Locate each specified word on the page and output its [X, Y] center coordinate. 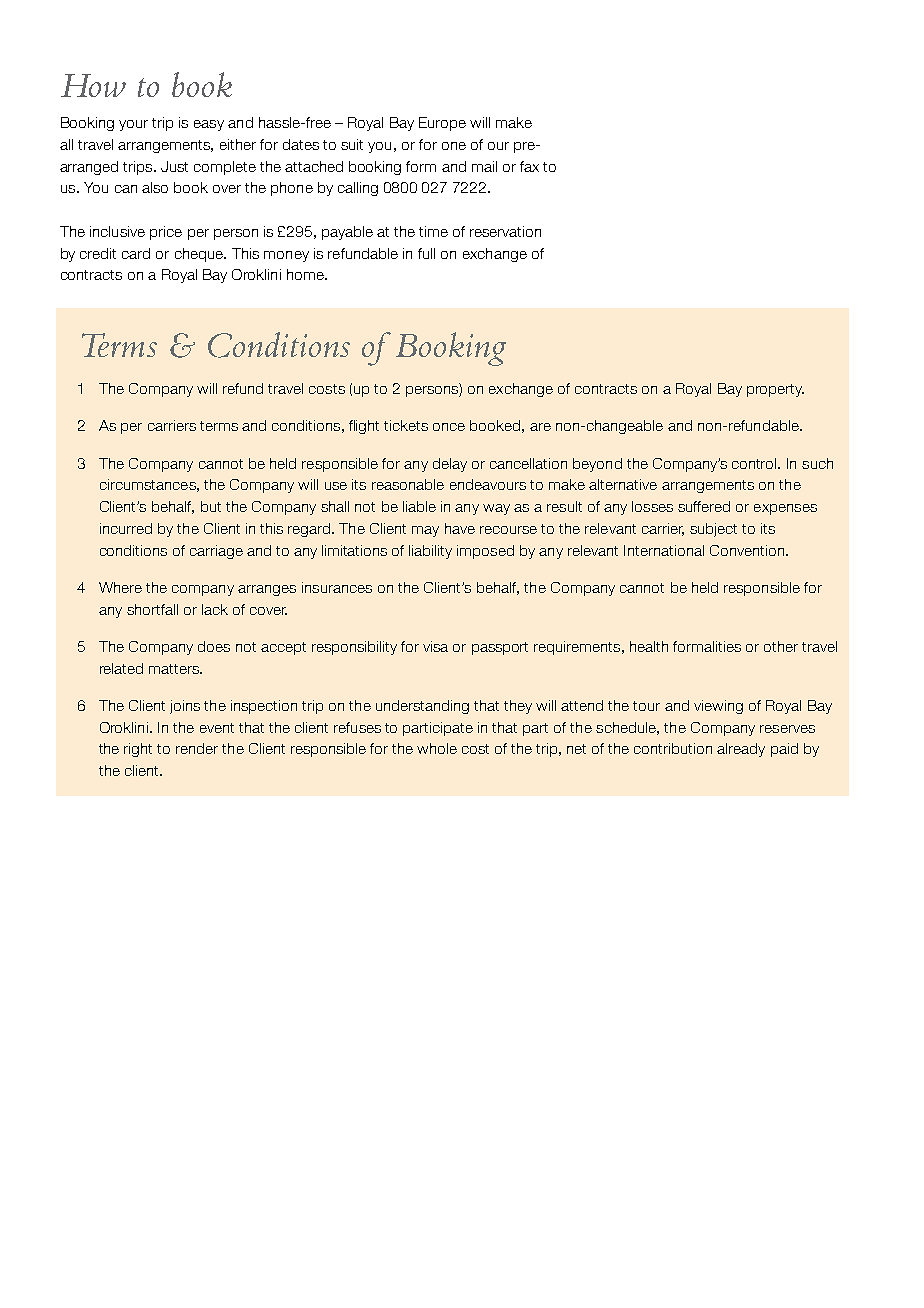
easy [209, 125]
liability [430, 552]
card [136, 253]
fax [529, 166]
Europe [442, 124]
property [775, 390]
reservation [505, 231]
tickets [406, 425]
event [217, 728]
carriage [216, 552]
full [426, 253]
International [664, 550]
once [449, 427]
